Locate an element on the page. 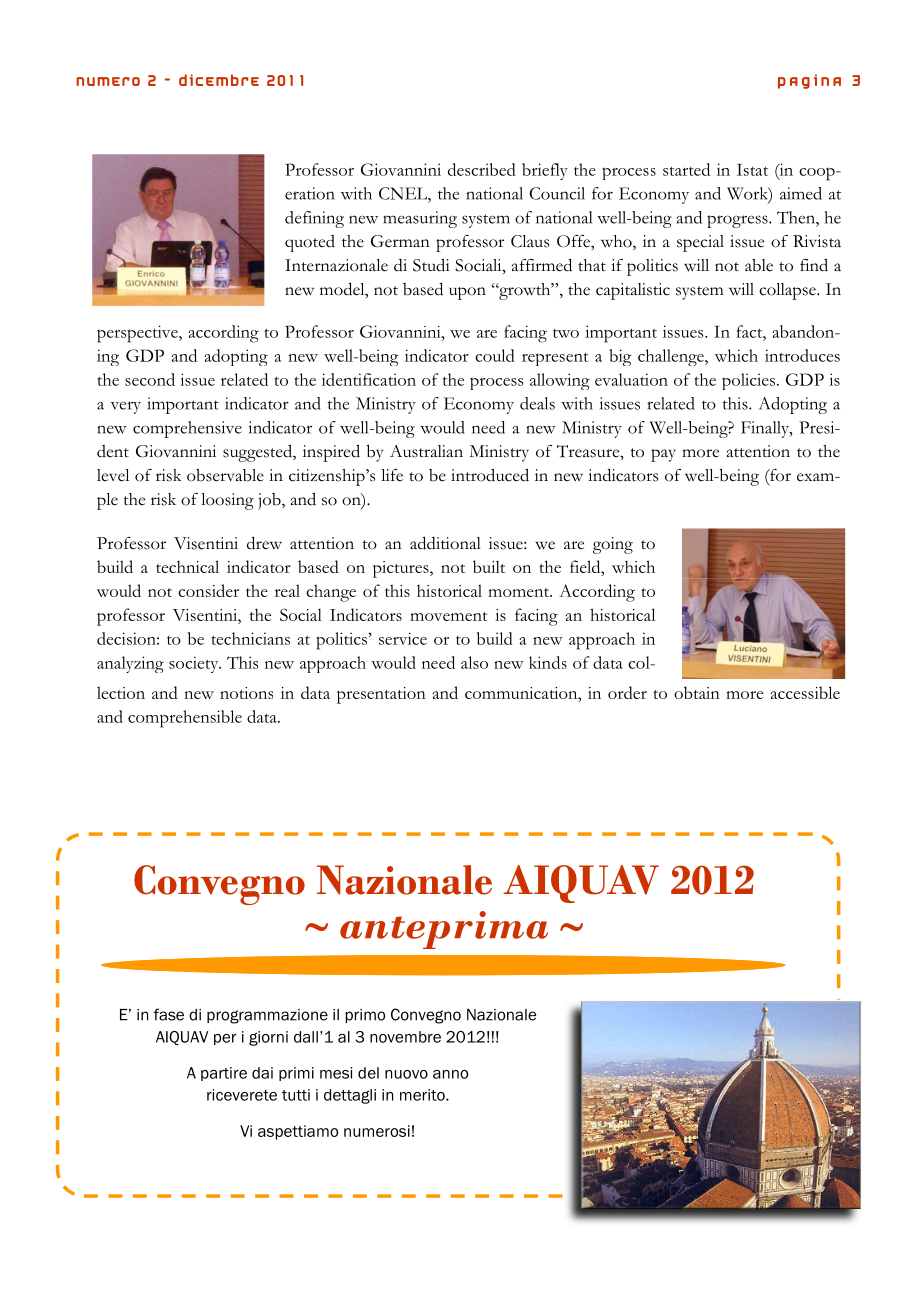 This image has height=1308, width=924. communication is located at coordinates (522, 693).
